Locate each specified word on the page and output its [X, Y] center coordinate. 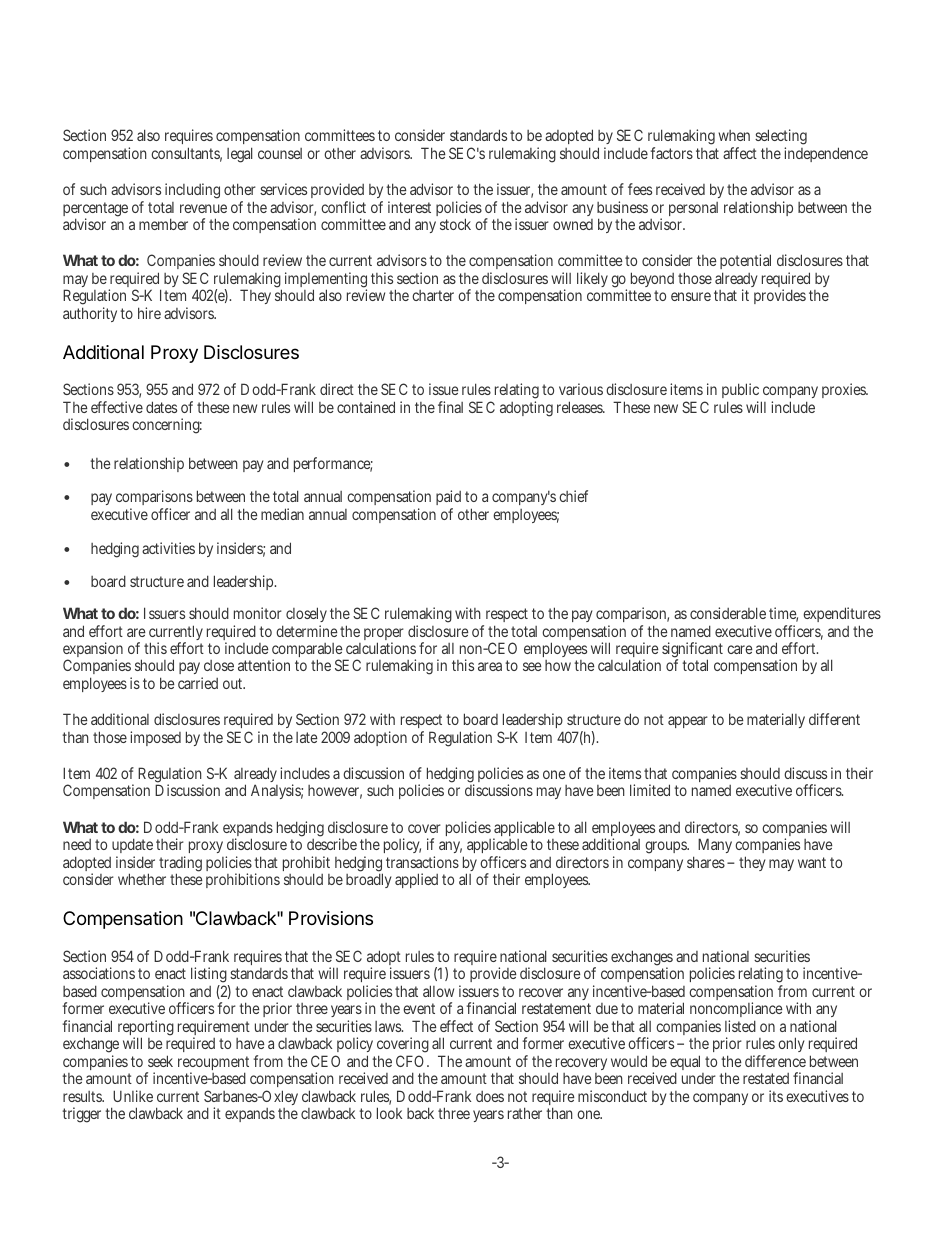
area [490, 666]
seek [160, 1061]
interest [409, 207]
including [192, 191]
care [740, 649]
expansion [93, 651]
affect [740, 153]
